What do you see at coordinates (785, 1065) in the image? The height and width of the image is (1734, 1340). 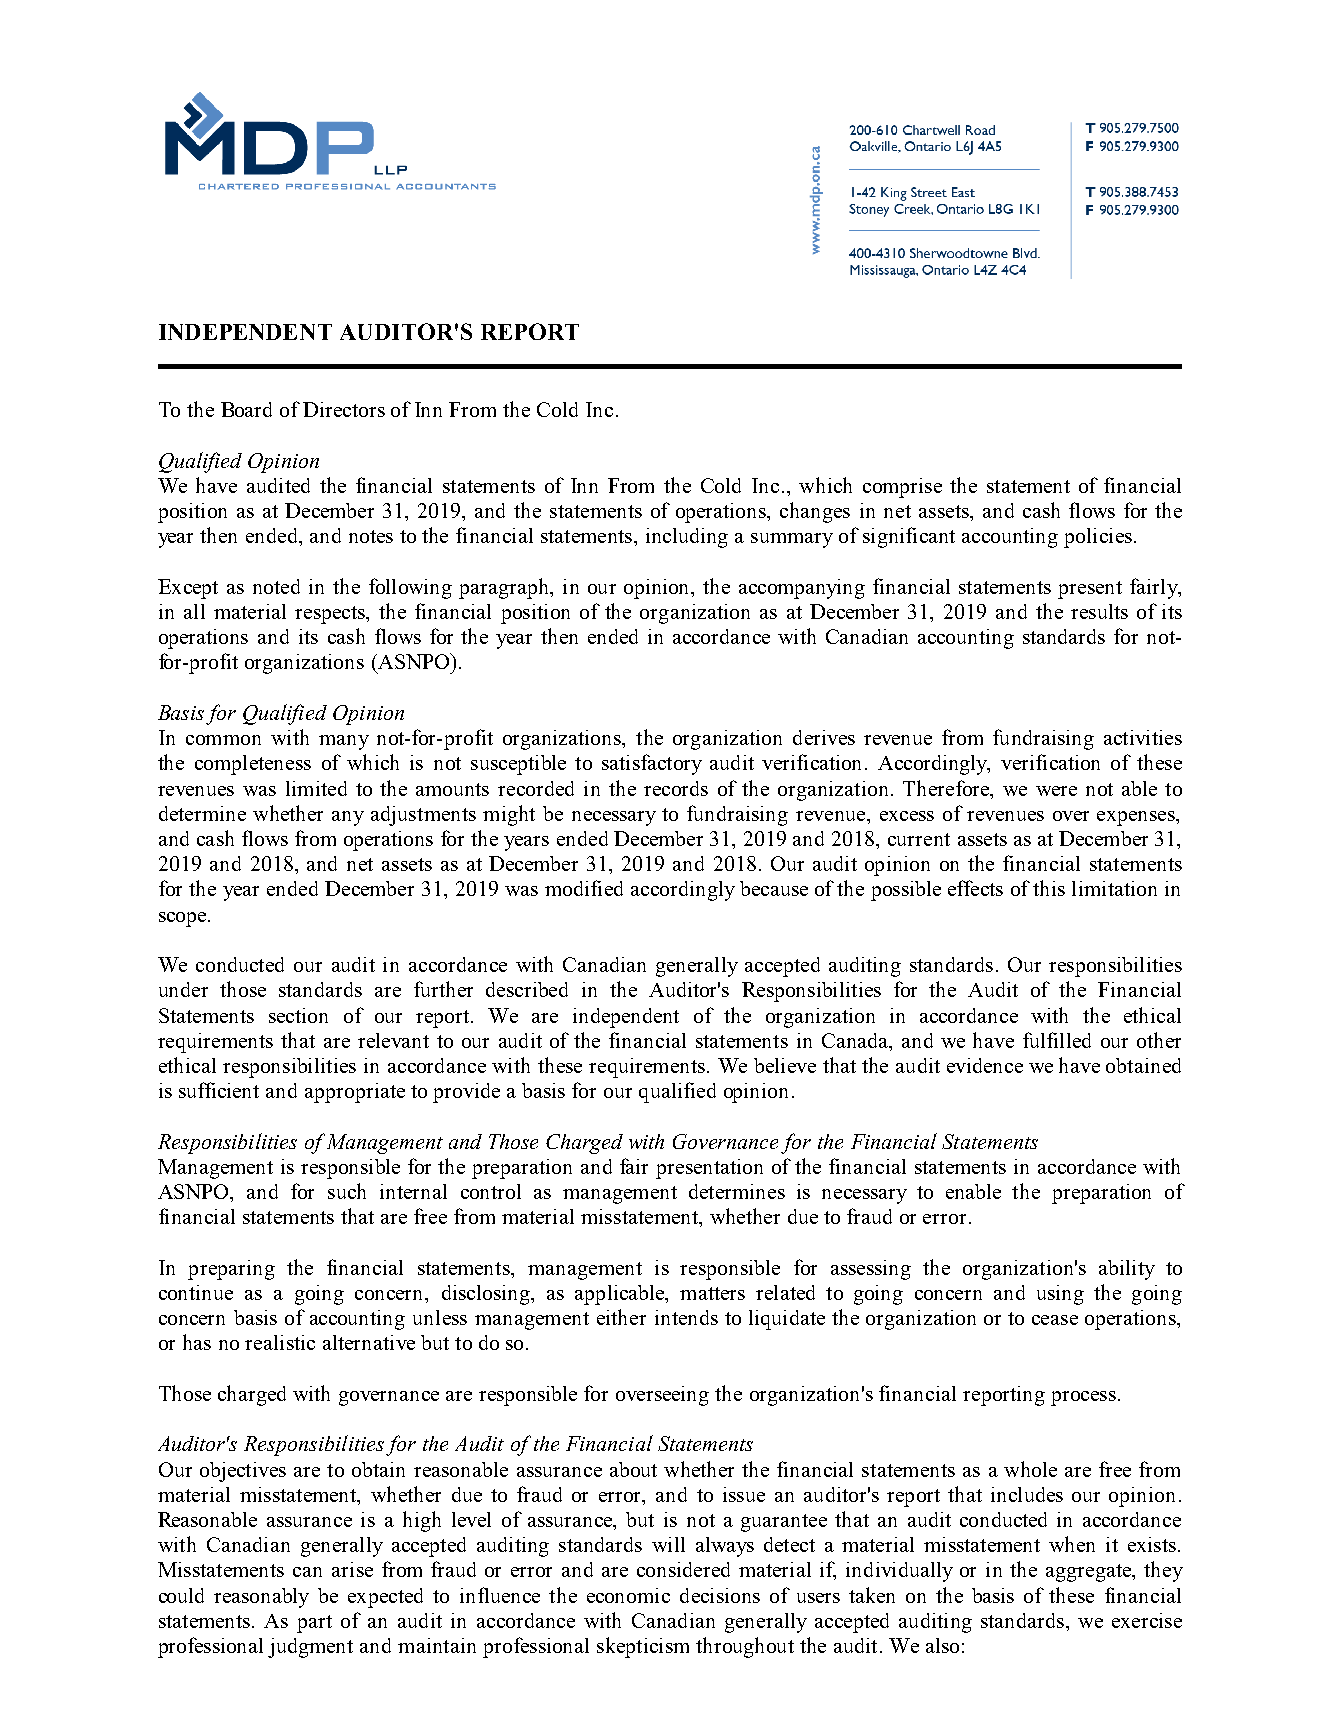 I see `believe` at bounding box center [785, 1065].
